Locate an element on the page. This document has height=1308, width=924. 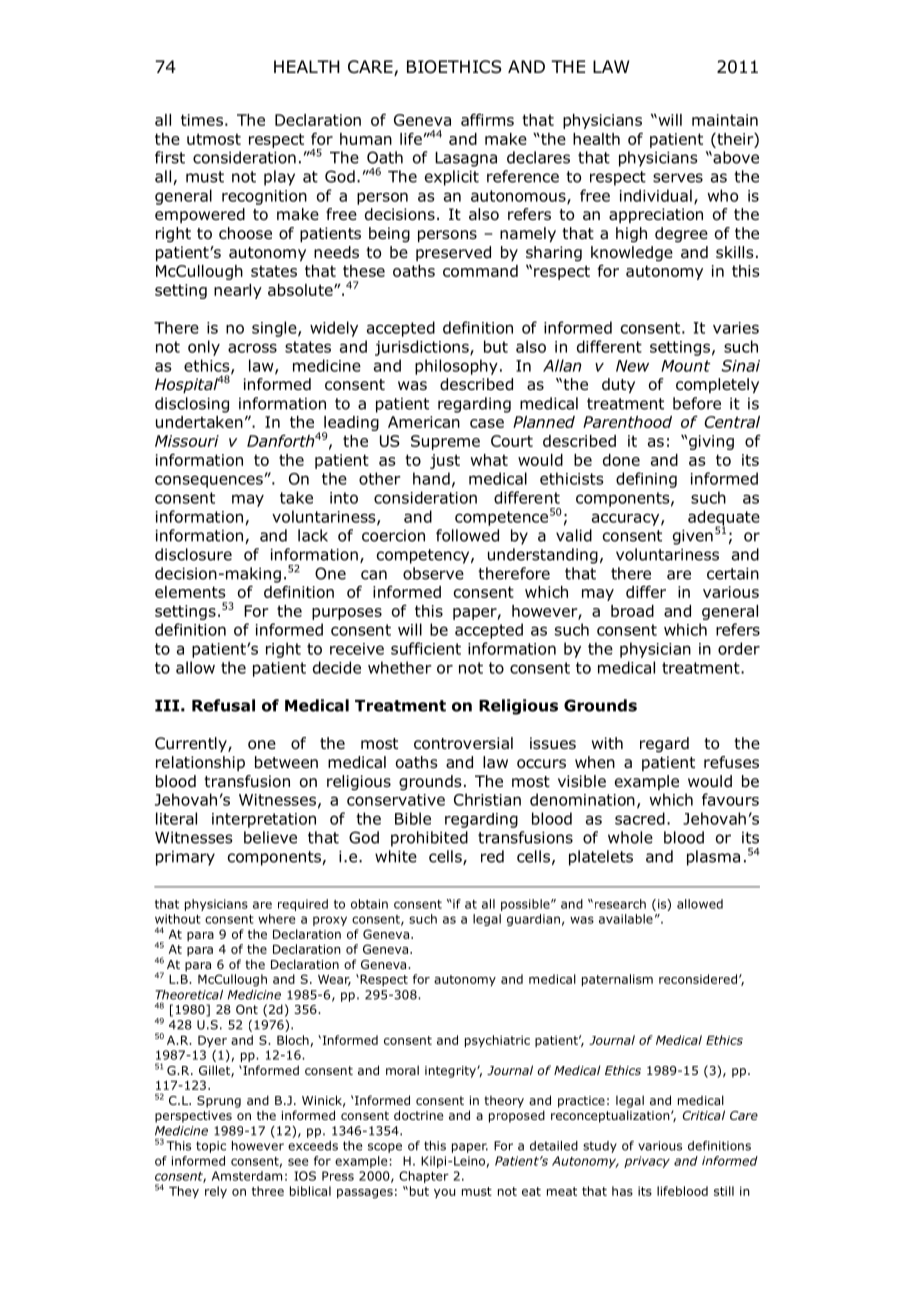
where is located at coordinates (276, 919).
